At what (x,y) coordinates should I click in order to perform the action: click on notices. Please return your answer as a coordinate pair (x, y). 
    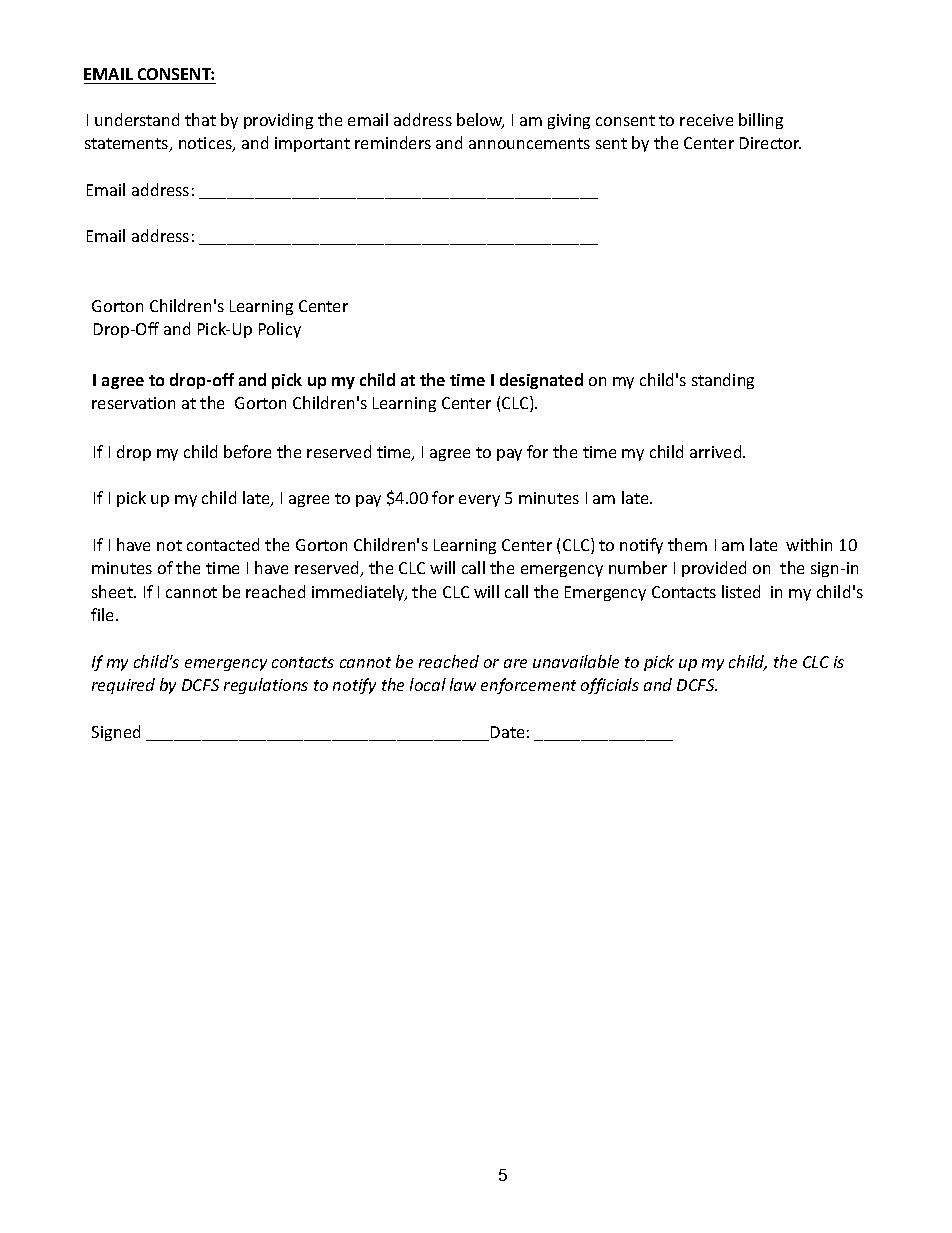
    Looking at the image, I should click on (206, 144).
